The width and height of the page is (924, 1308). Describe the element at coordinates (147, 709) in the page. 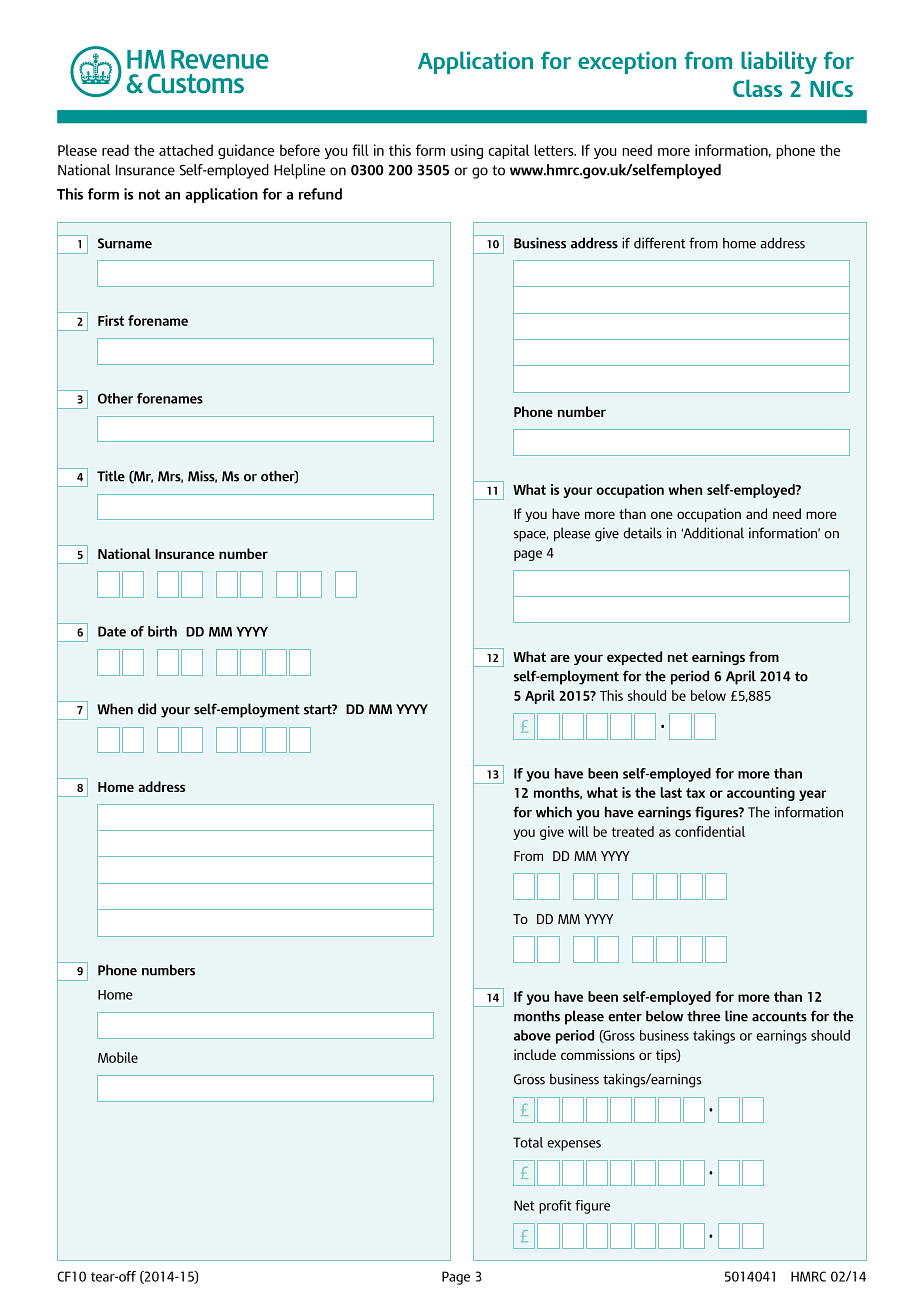

I see `did` at that location.
